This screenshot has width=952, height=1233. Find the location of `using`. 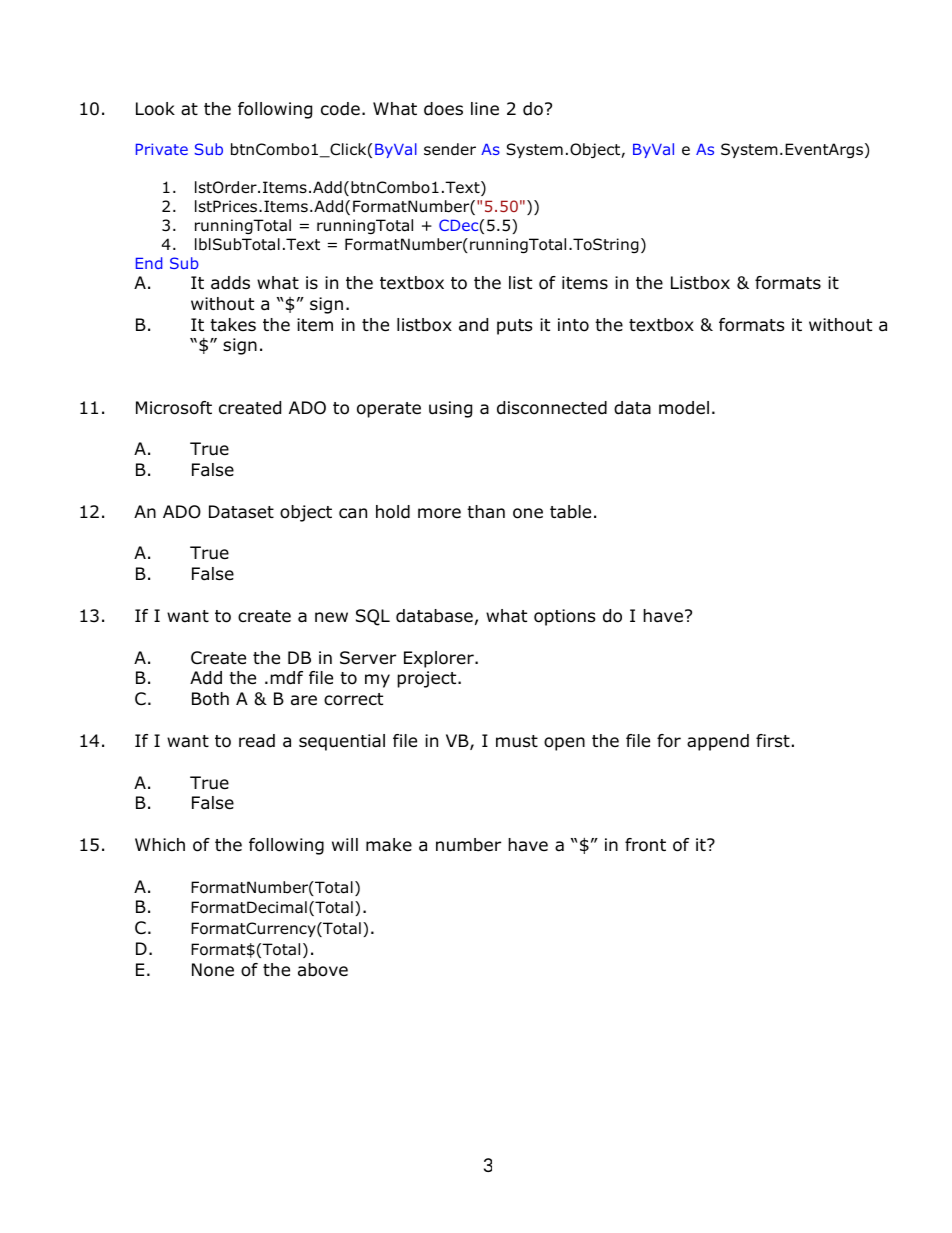

using is located at coordinates (450, 409).
